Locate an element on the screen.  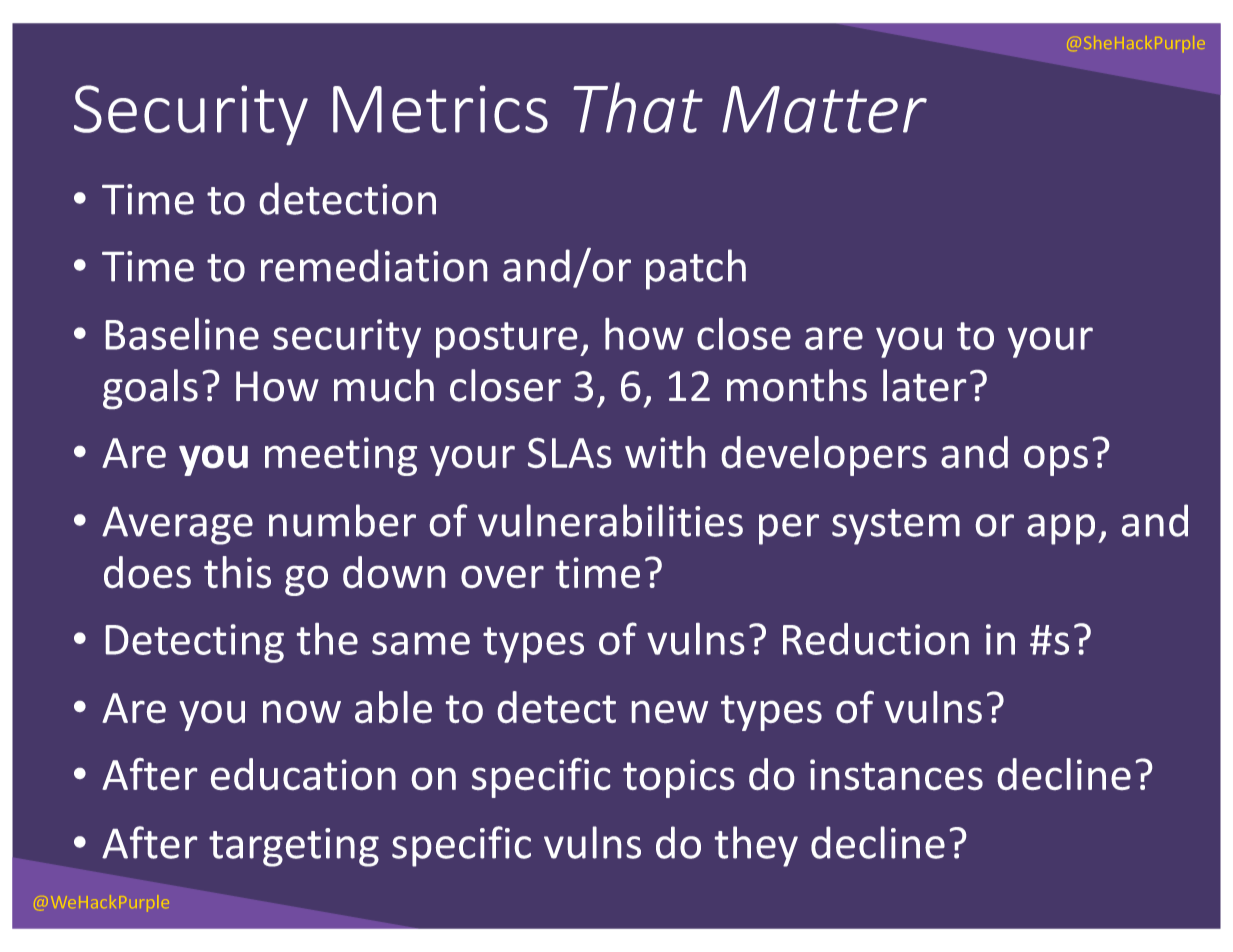
That is located at coordinates (638, 107).
